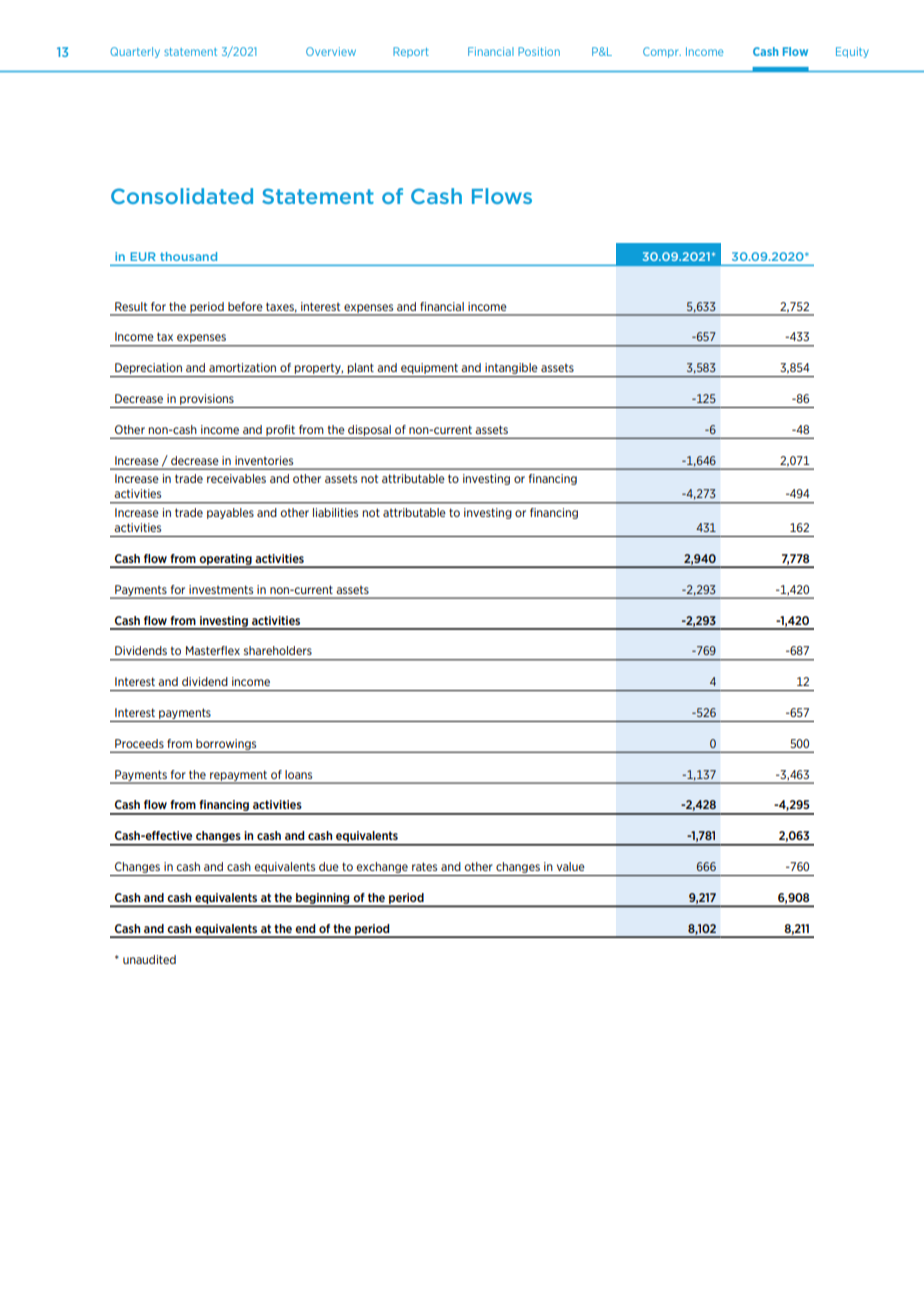 Image resolution: width=924 pixels, height=1308 pixels. I want to click on intangible, so click(511, 370).
